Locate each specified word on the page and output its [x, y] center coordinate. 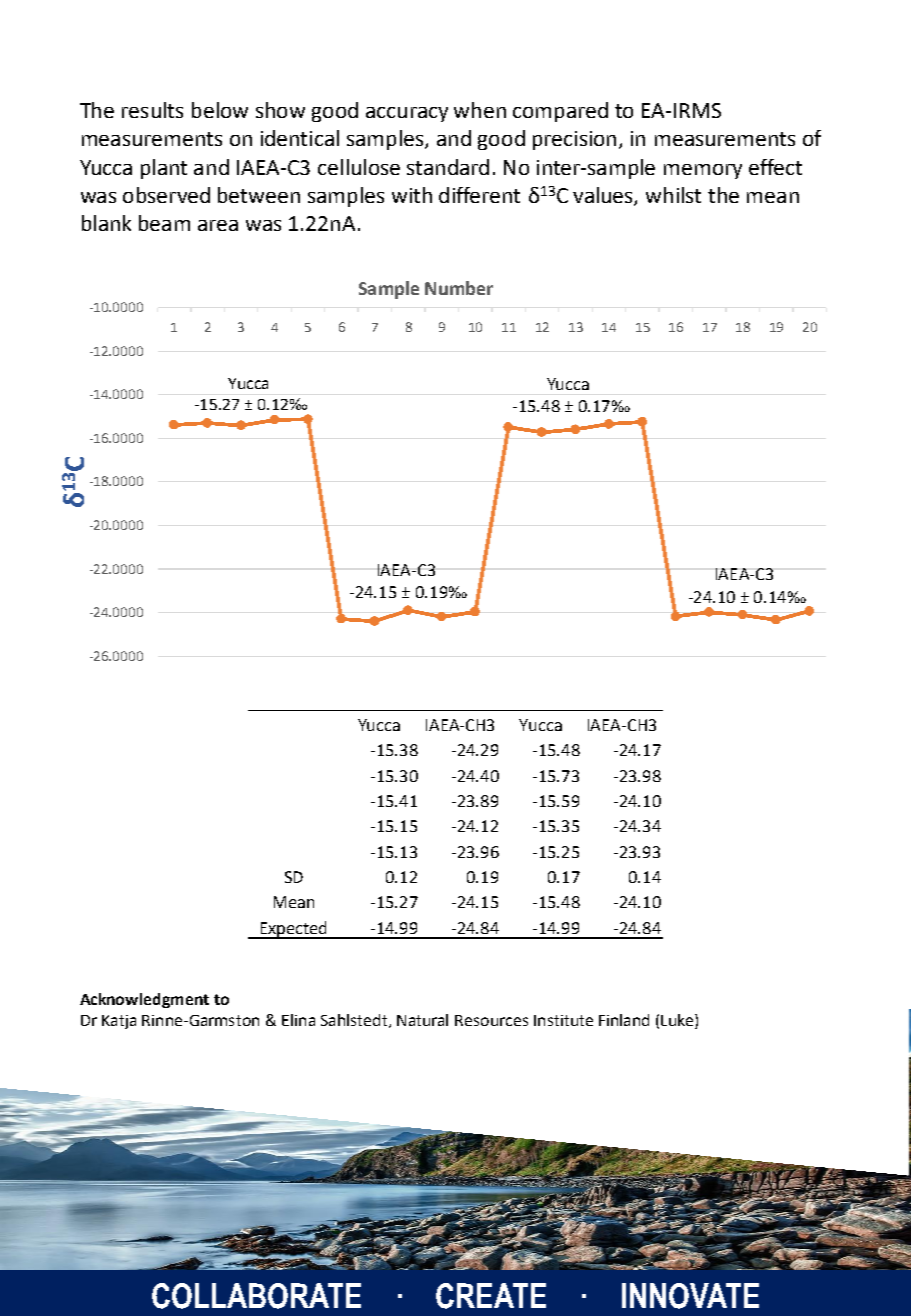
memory [703, 171]
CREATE [491, 1296]
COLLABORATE [256, 1296]
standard [448, 167]
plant [164, 169]
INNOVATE [690, 1296]
